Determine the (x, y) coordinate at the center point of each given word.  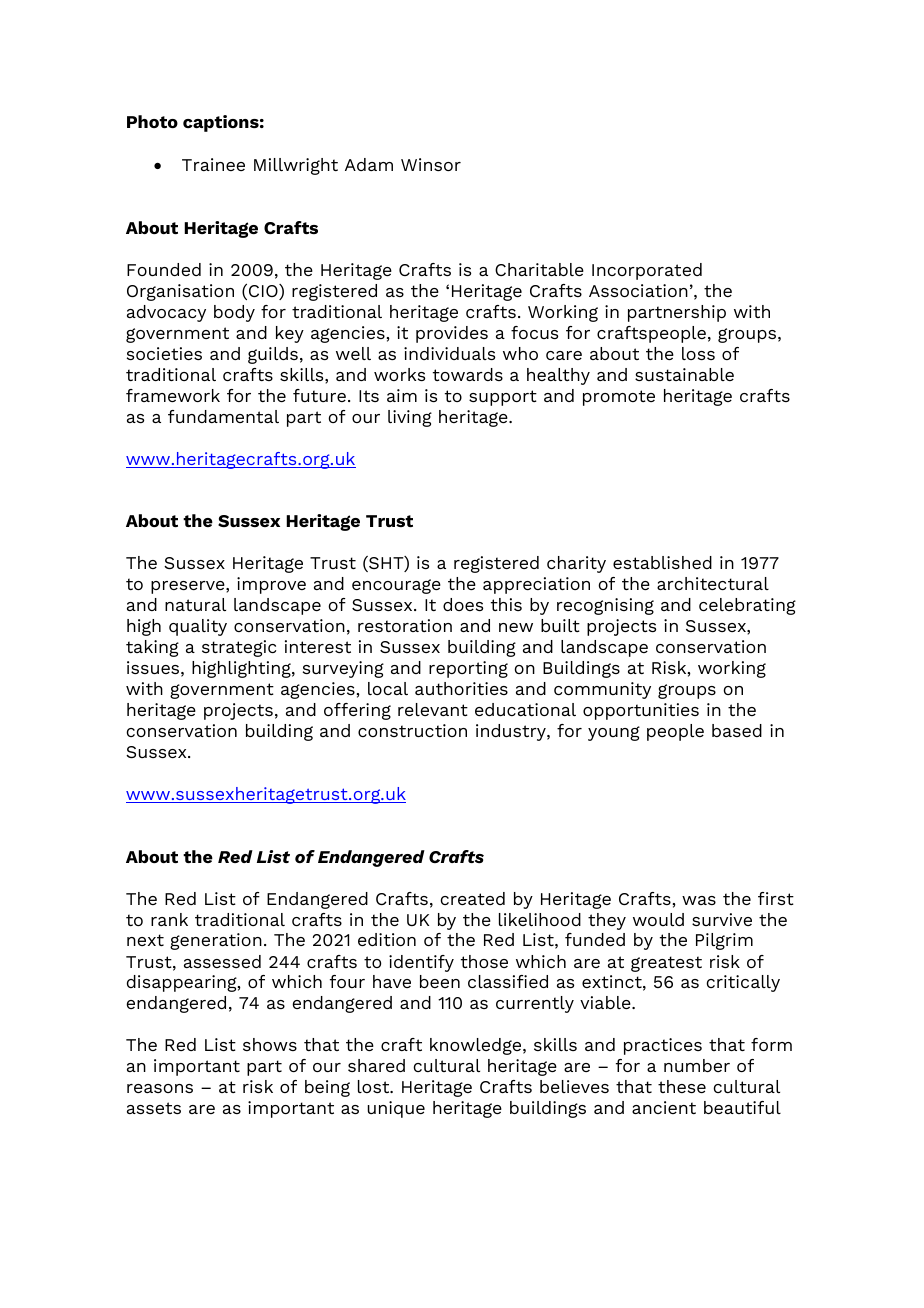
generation (216, 941)
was (699, 900)
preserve (189, 587)
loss (698, 353)
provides (452, 334)
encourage (396, 586)
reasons (160, 1088)
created (472, 898)
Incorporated (647, 271)
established (662, 562)
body (234, 313)
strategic (239, 648)
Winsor (431, 164)
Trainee (213, 164)
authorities (461, 688)
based (737, 730)
